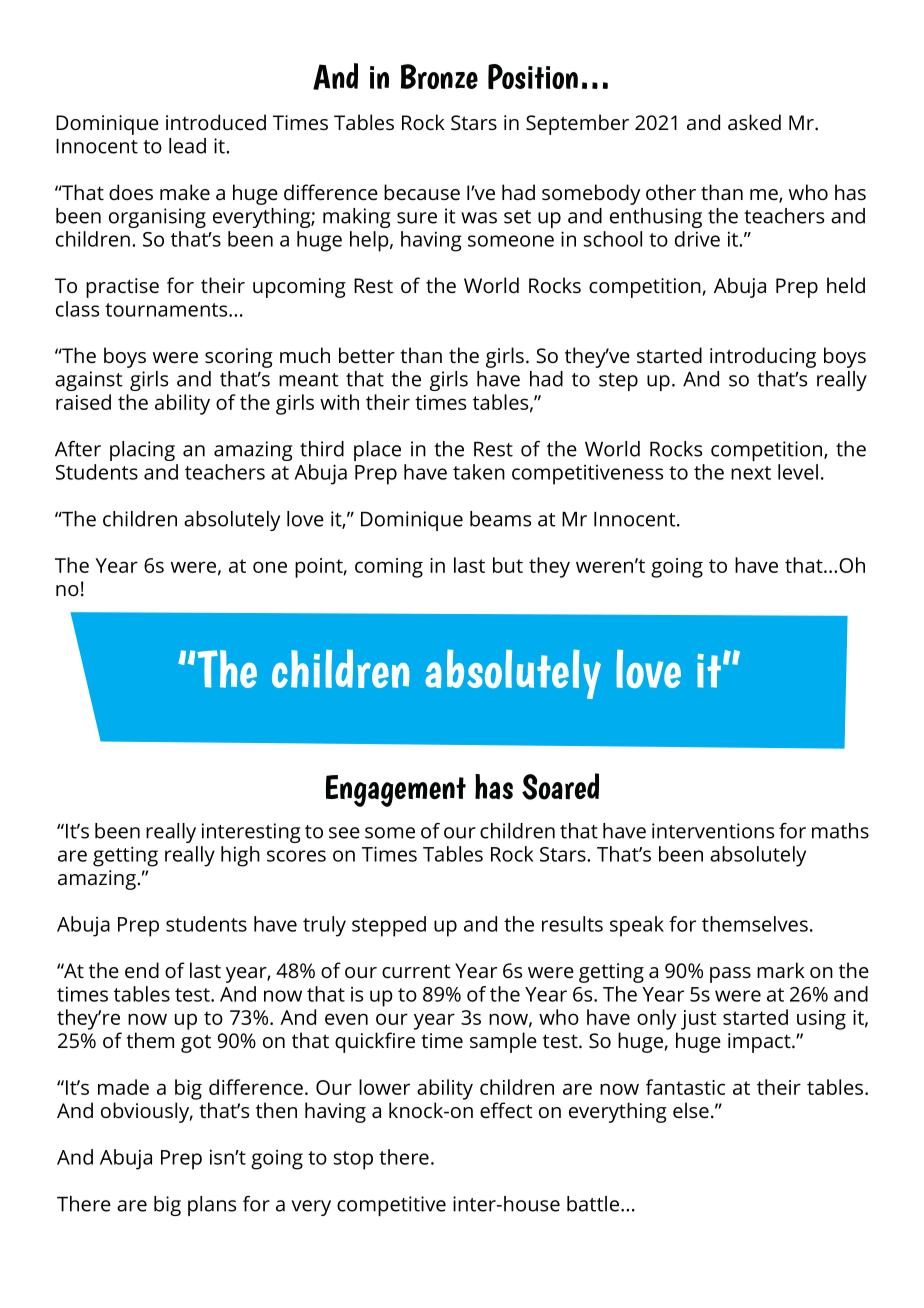 This screenshot has height=1308, width=924. What do you see at coordinates (216, 122) in the screenshot?
I see `introduced` at bounding box center [216, 122].
